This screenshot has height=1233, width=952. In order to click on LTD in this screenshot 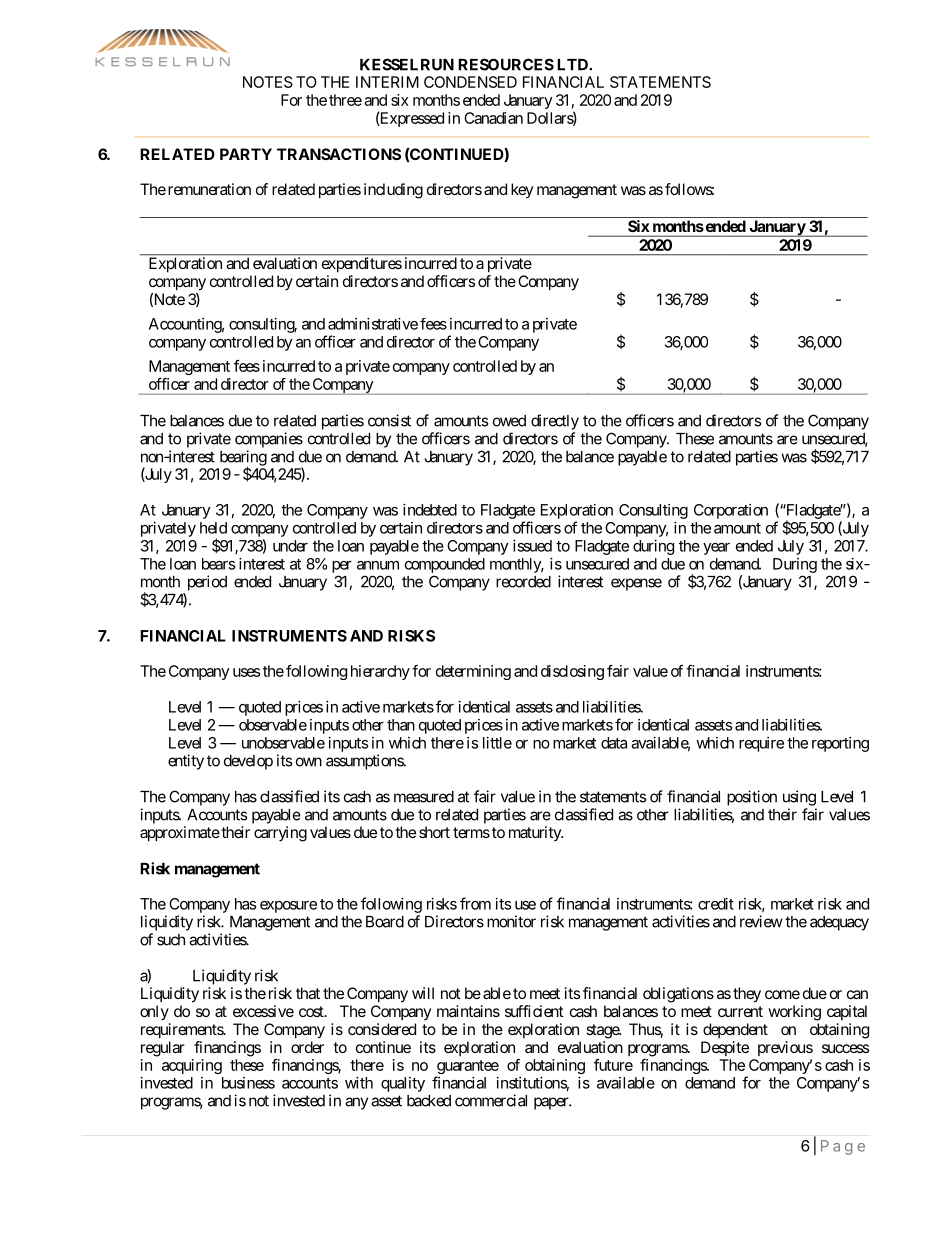, I will do `click(573, 65)`.
